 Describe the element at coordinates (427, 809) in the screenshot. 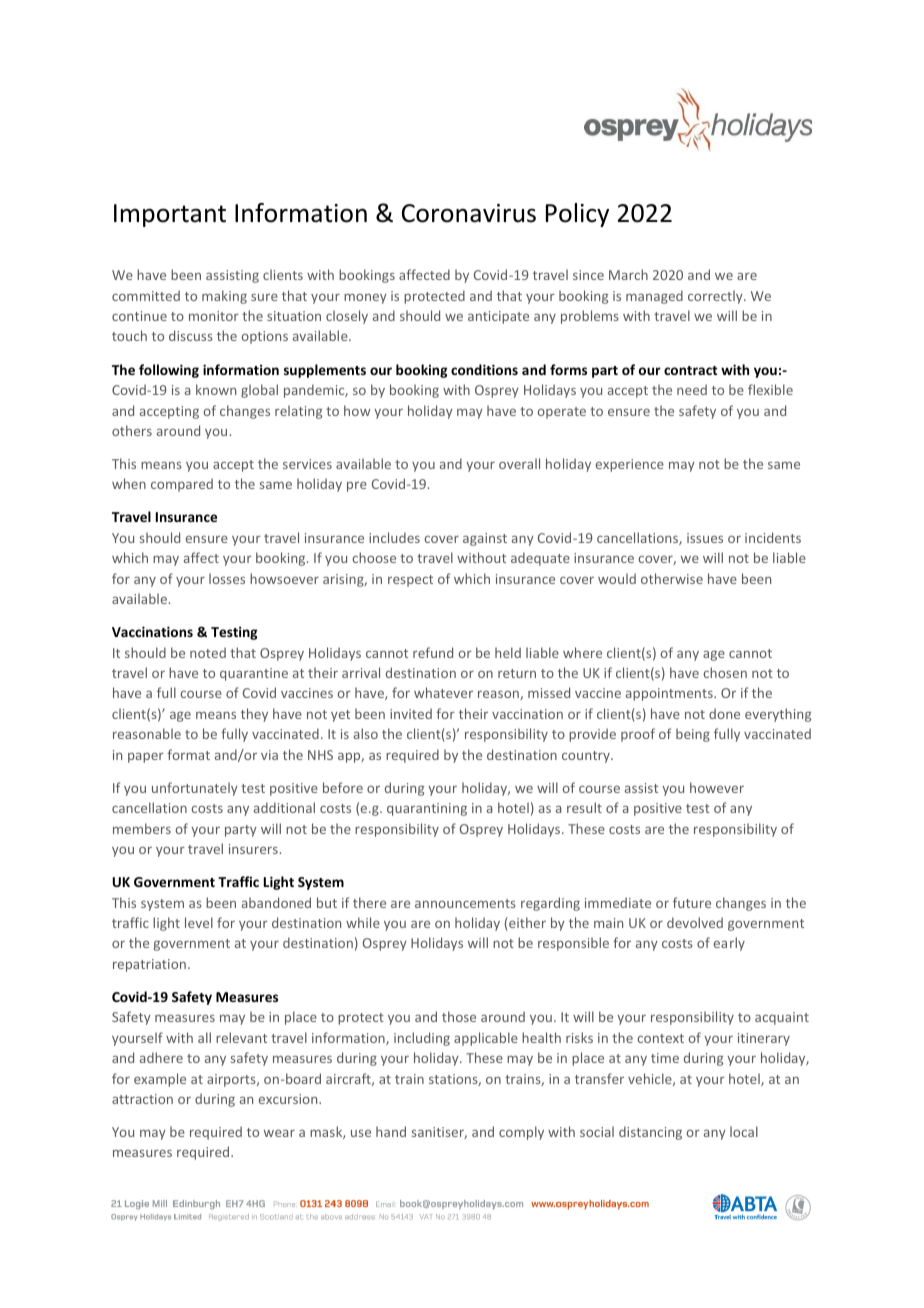

I see `quarantining` at that location.
